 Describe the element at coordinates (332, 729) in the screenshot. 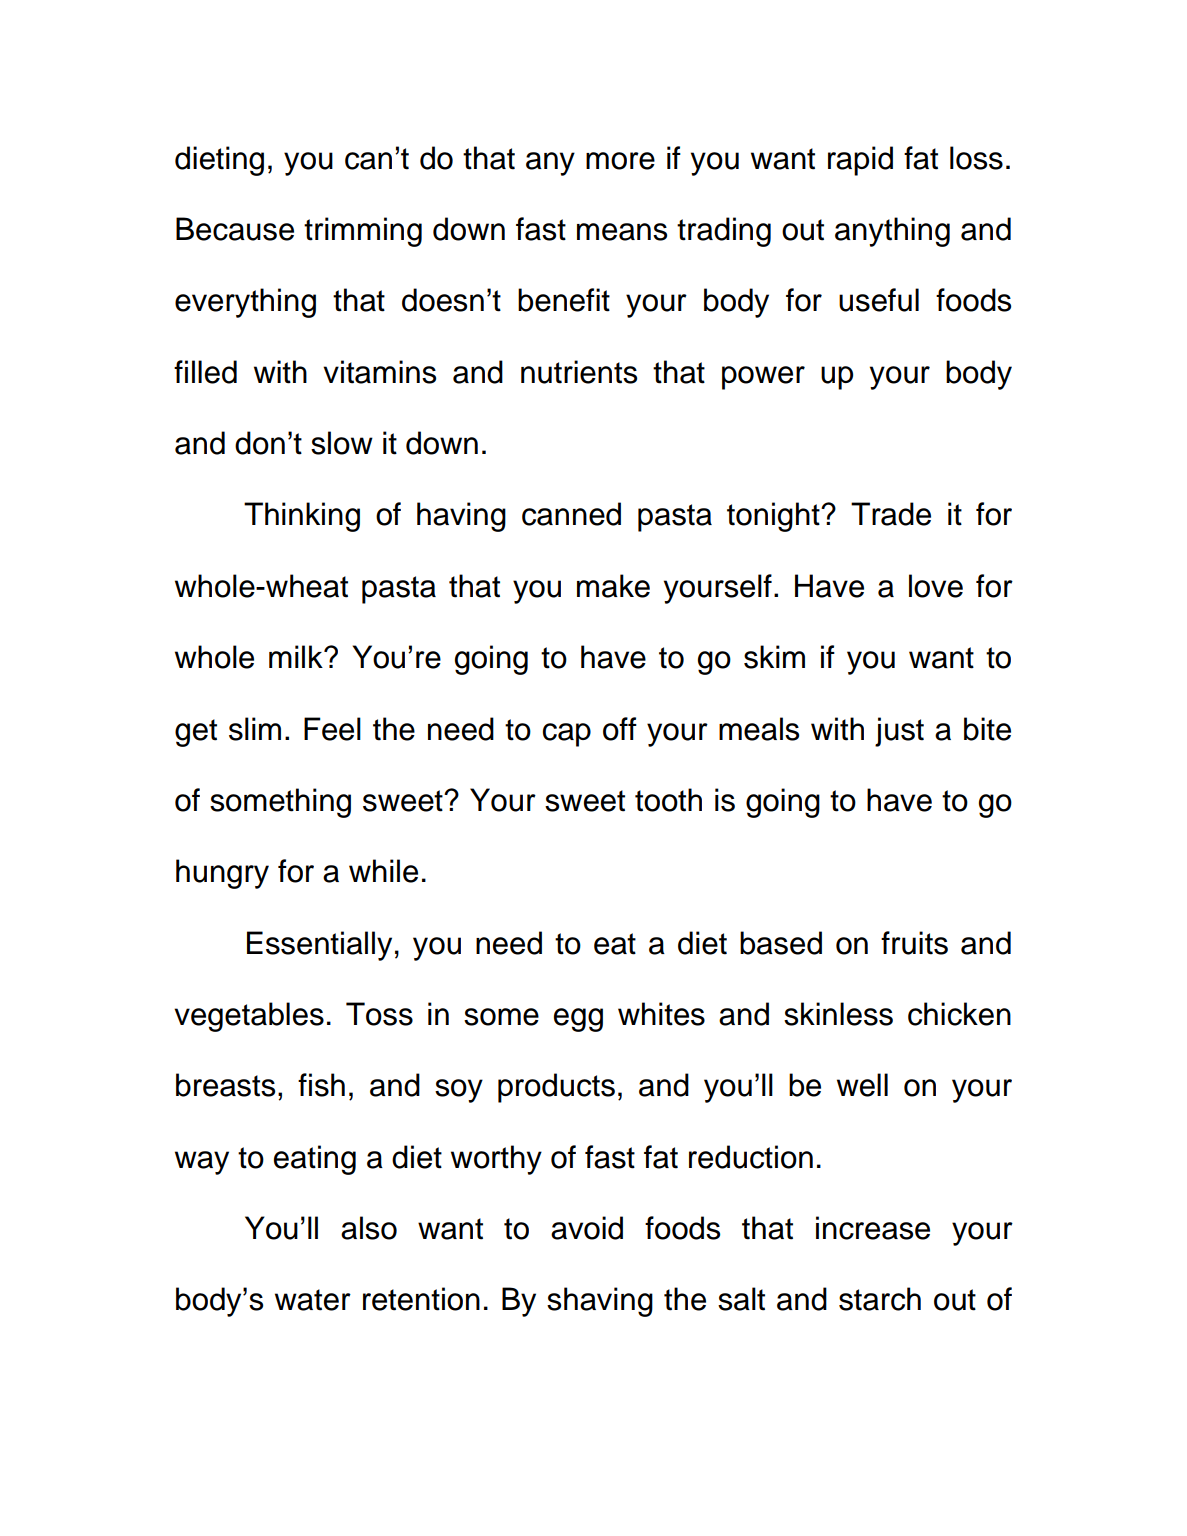

I see `Feel` at that location.
